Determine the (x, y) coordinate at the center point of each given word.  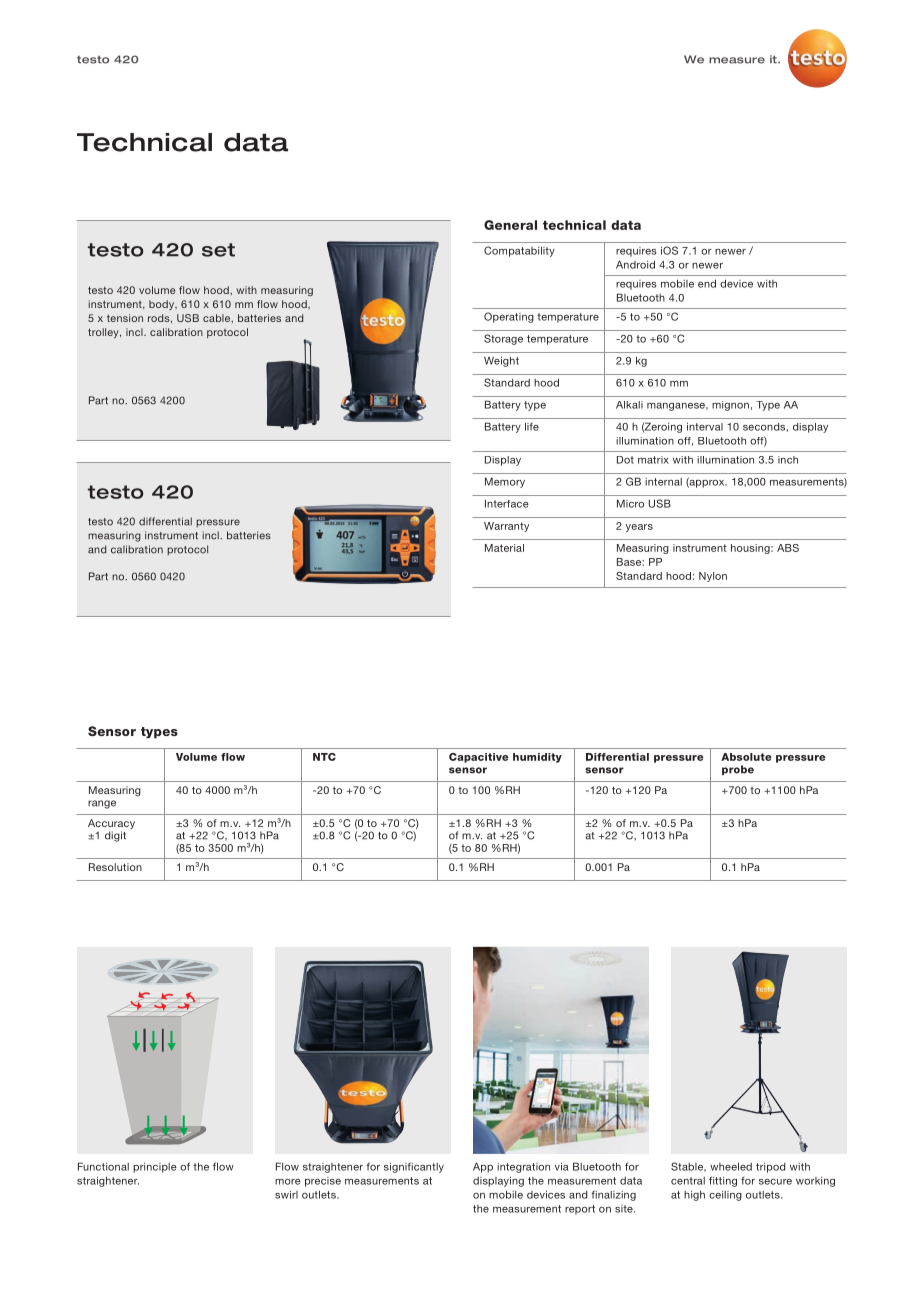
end (707, 283)
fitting (723, 1181)
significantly (414, 1167)
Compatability (519, 251)
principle (155, 1168)
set (218, 250)
